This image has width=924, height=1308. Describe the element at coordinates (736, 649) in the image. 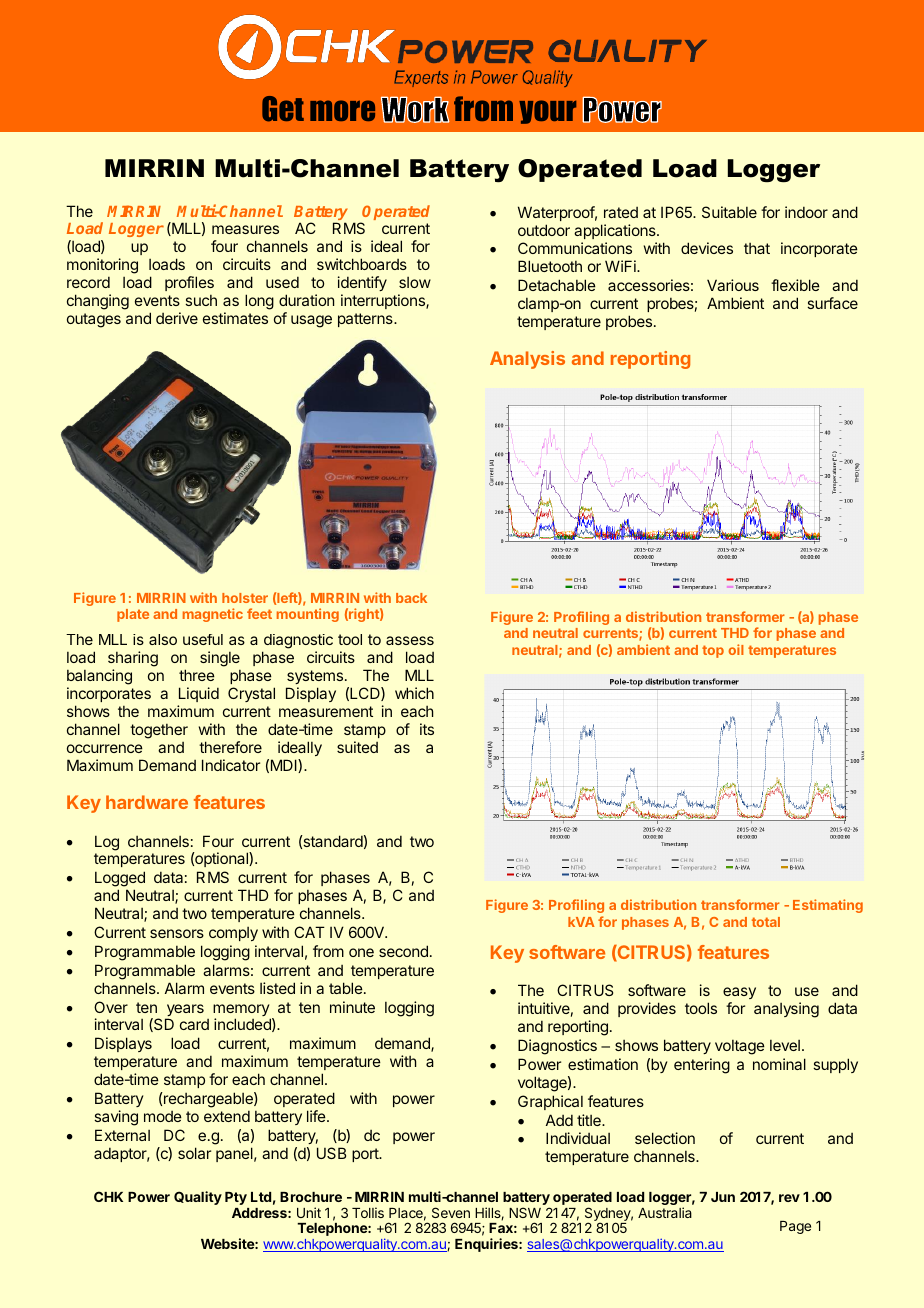

I see `oil` at that location.
